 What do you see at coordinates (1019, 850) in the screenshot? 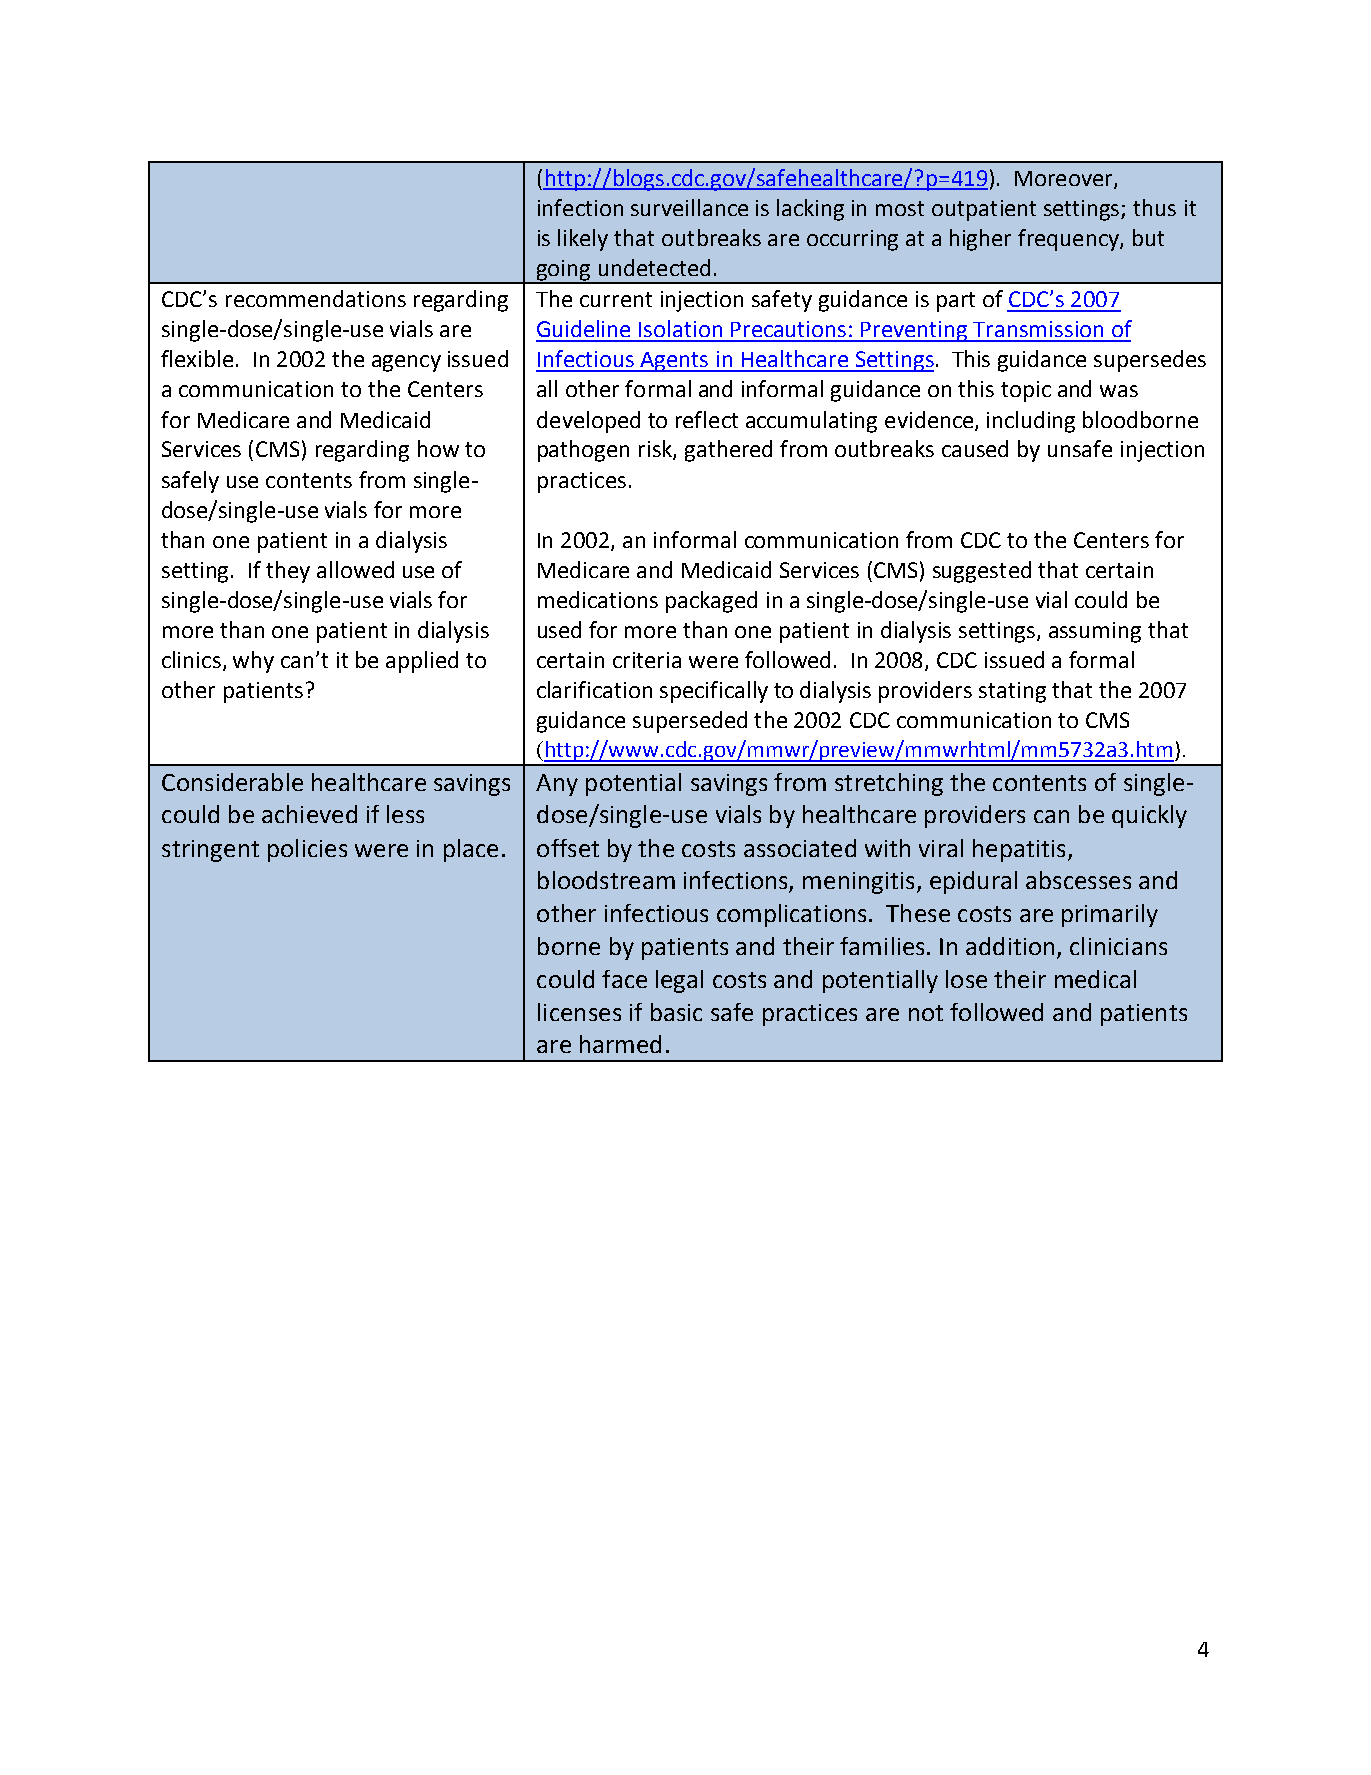
I see `hepatitis` at bounding box center [1019, 850].
